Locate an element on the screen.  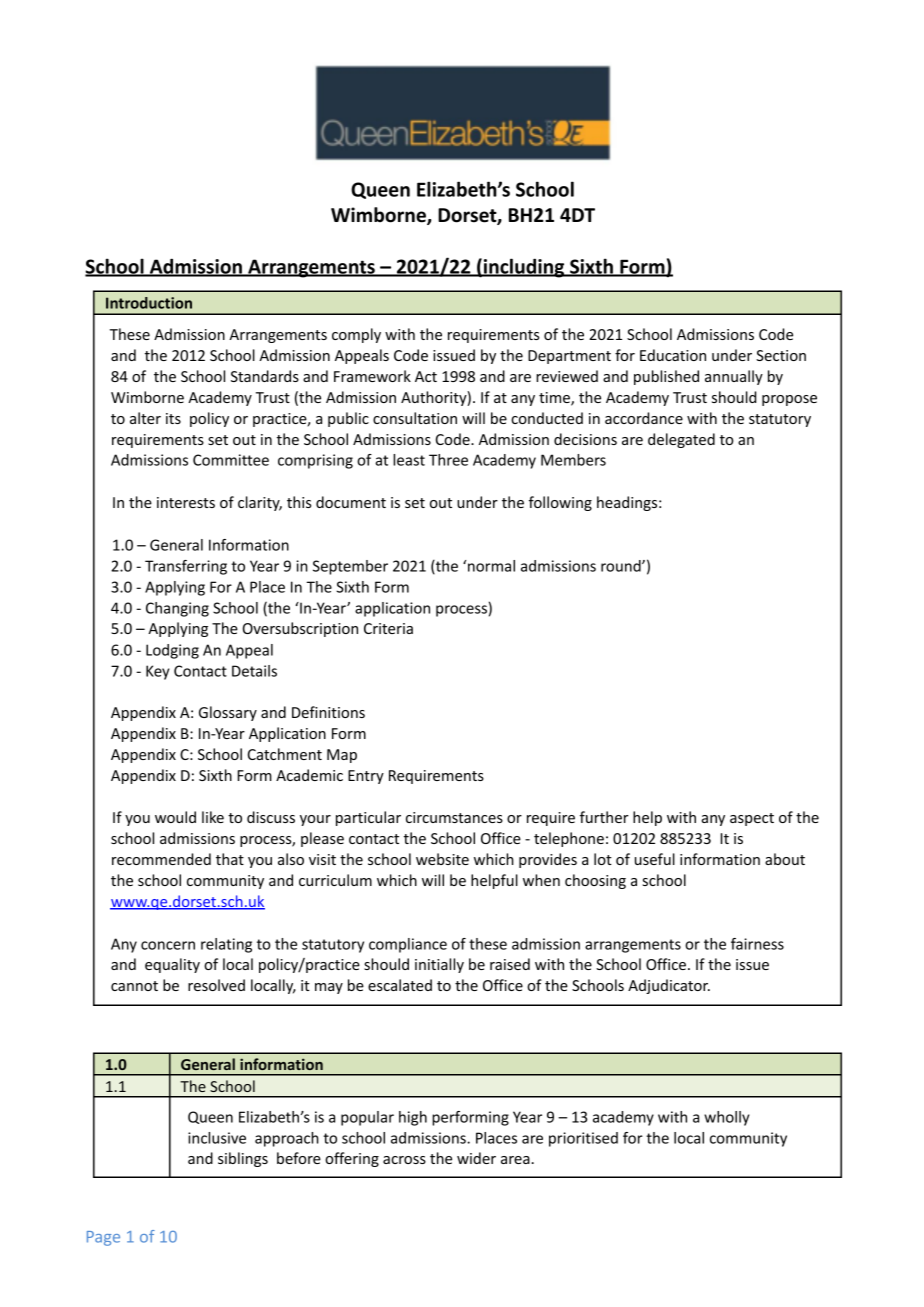
including is located at coordinates (524, 268).
